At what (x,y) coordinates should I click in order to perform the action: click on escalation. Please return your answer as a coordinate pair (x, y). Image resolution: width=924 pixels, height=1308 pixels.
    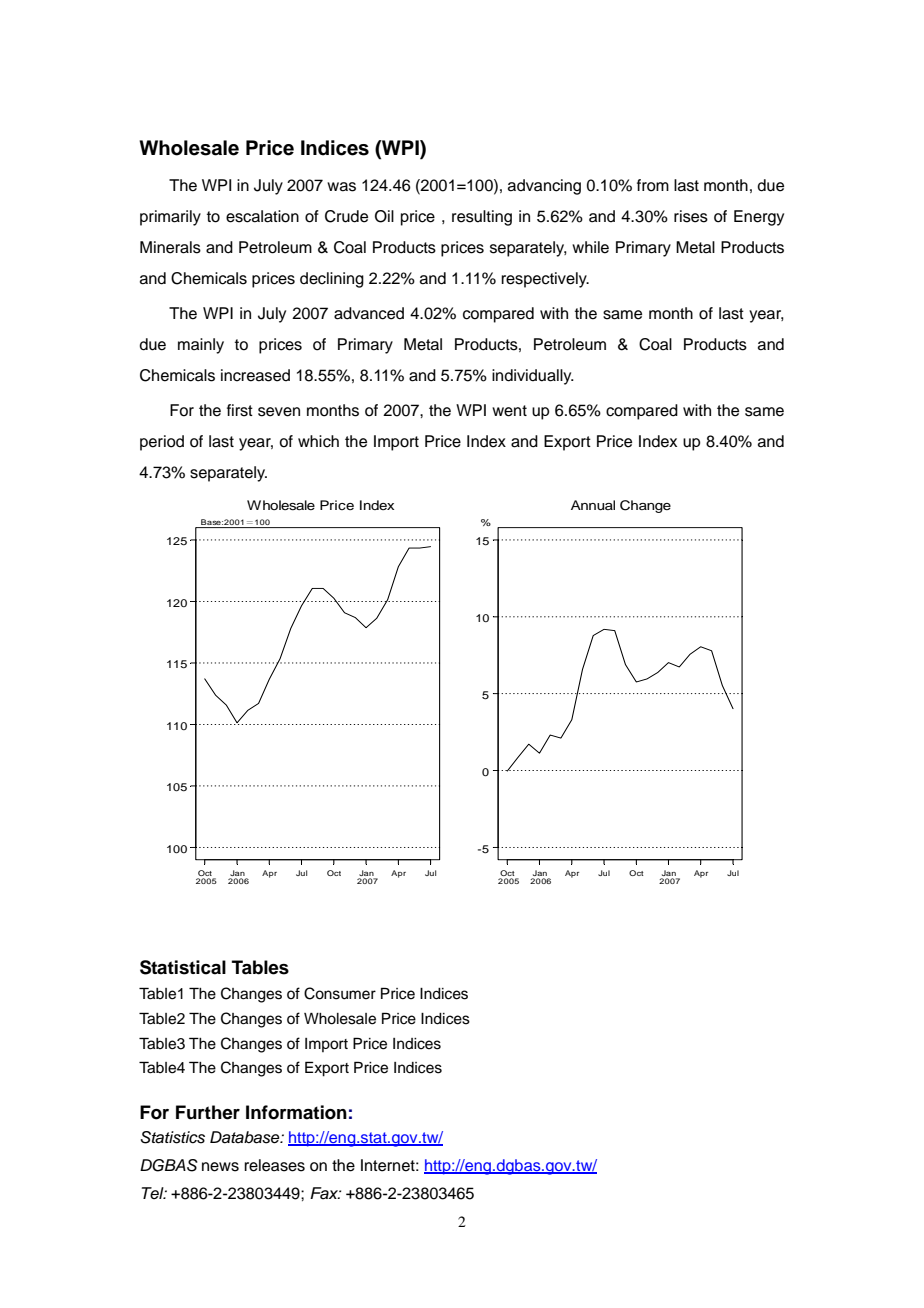
    Looking at the image, I should click on (262, 216).
